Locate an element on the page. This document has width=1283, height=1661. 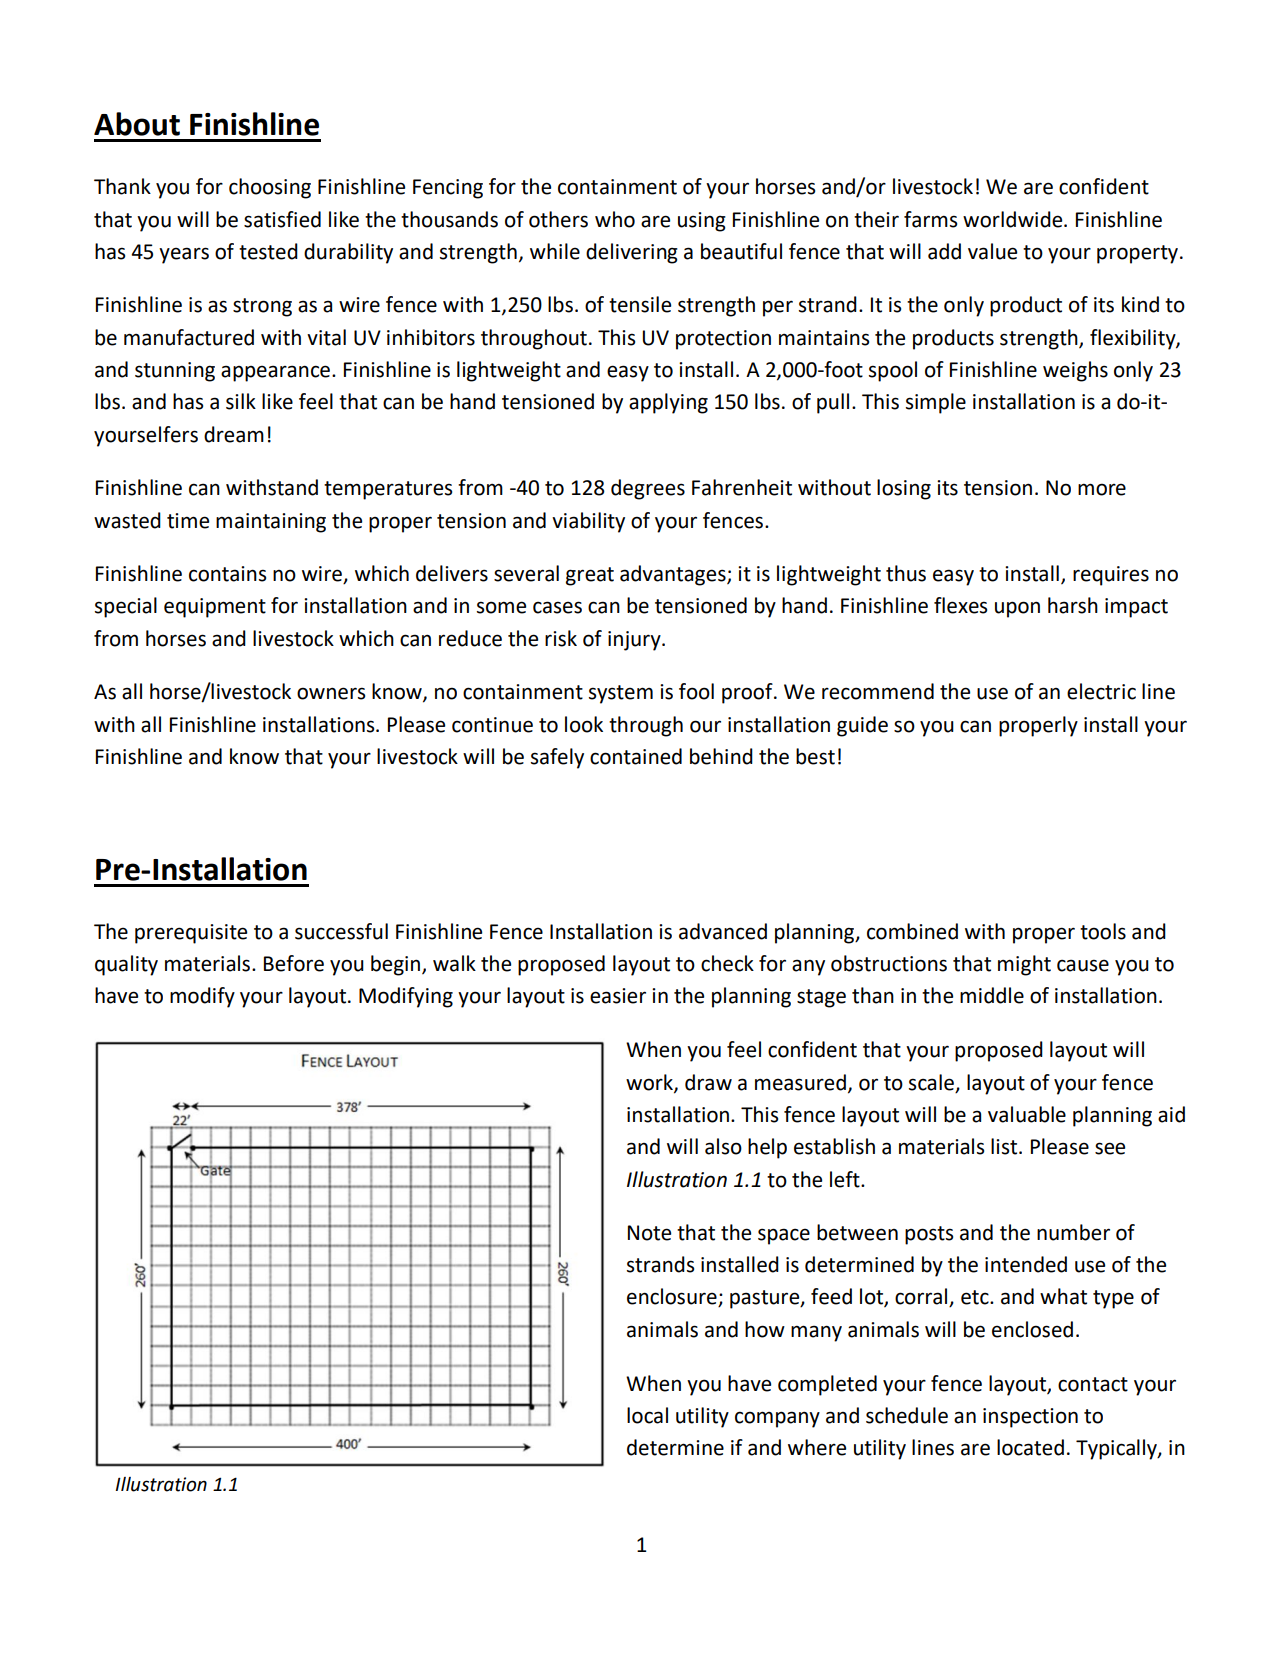
owners is located at coordinates (331, 693).
